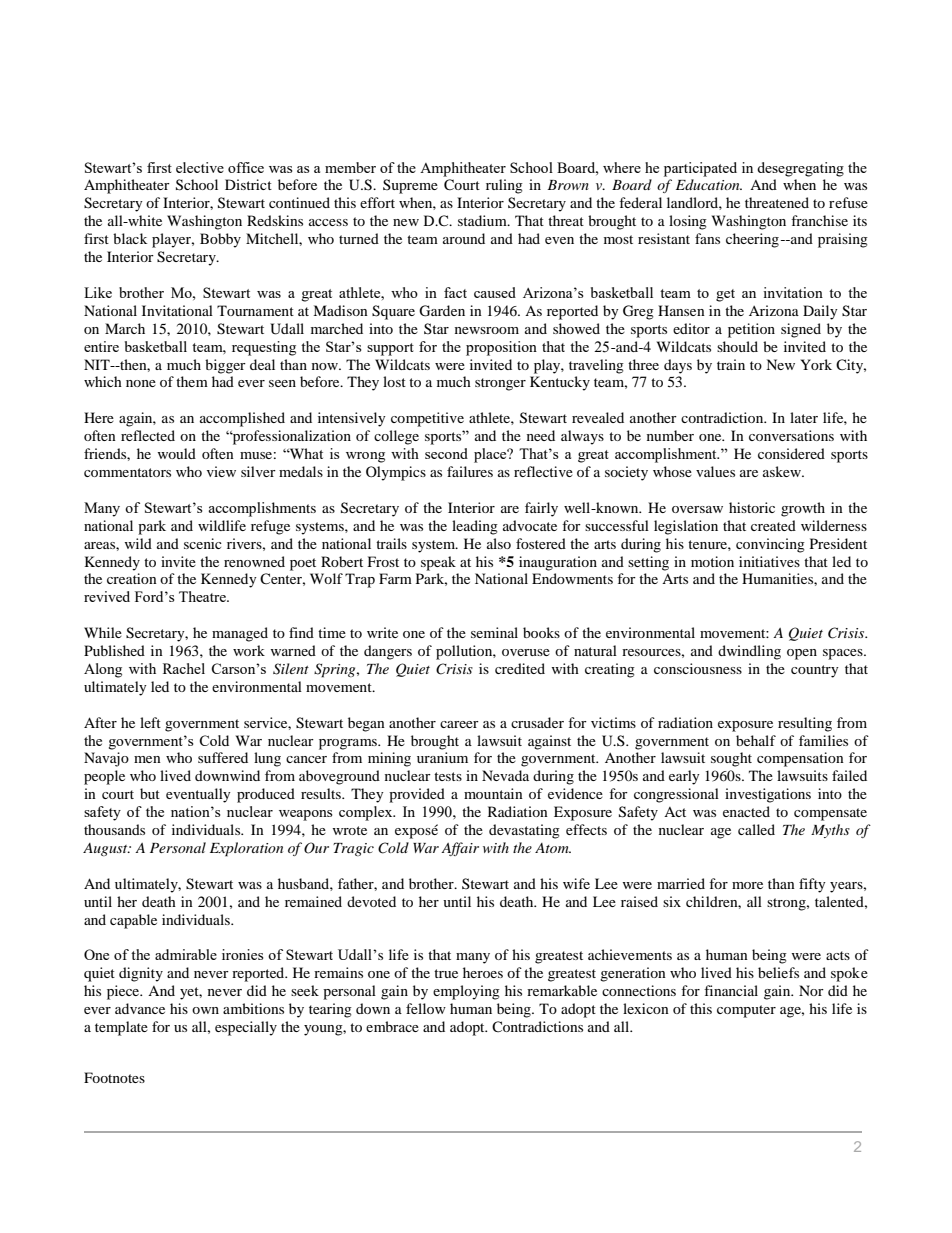 Image resolution: width=952 pixels, height=1233 pixels. What do you see at coordinates (460, 849) in the document?
I see `Affair` at bounding box center [460, 849].
